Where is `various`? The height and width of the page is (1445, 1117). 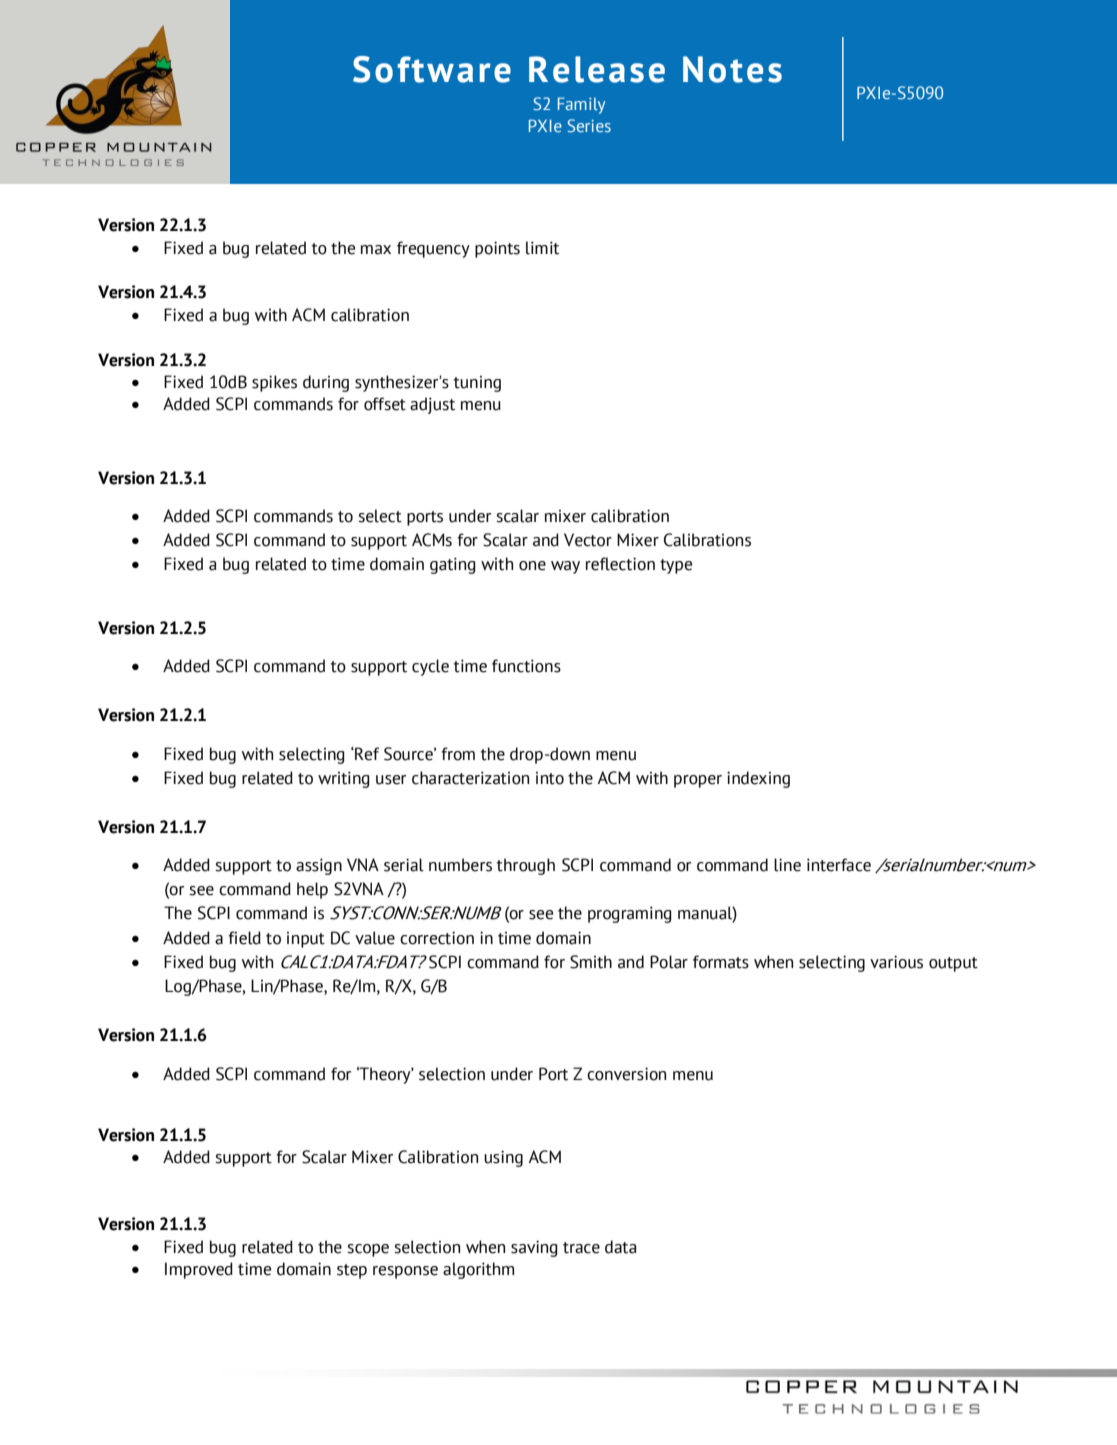 various is located at coordinates (896, 962).
